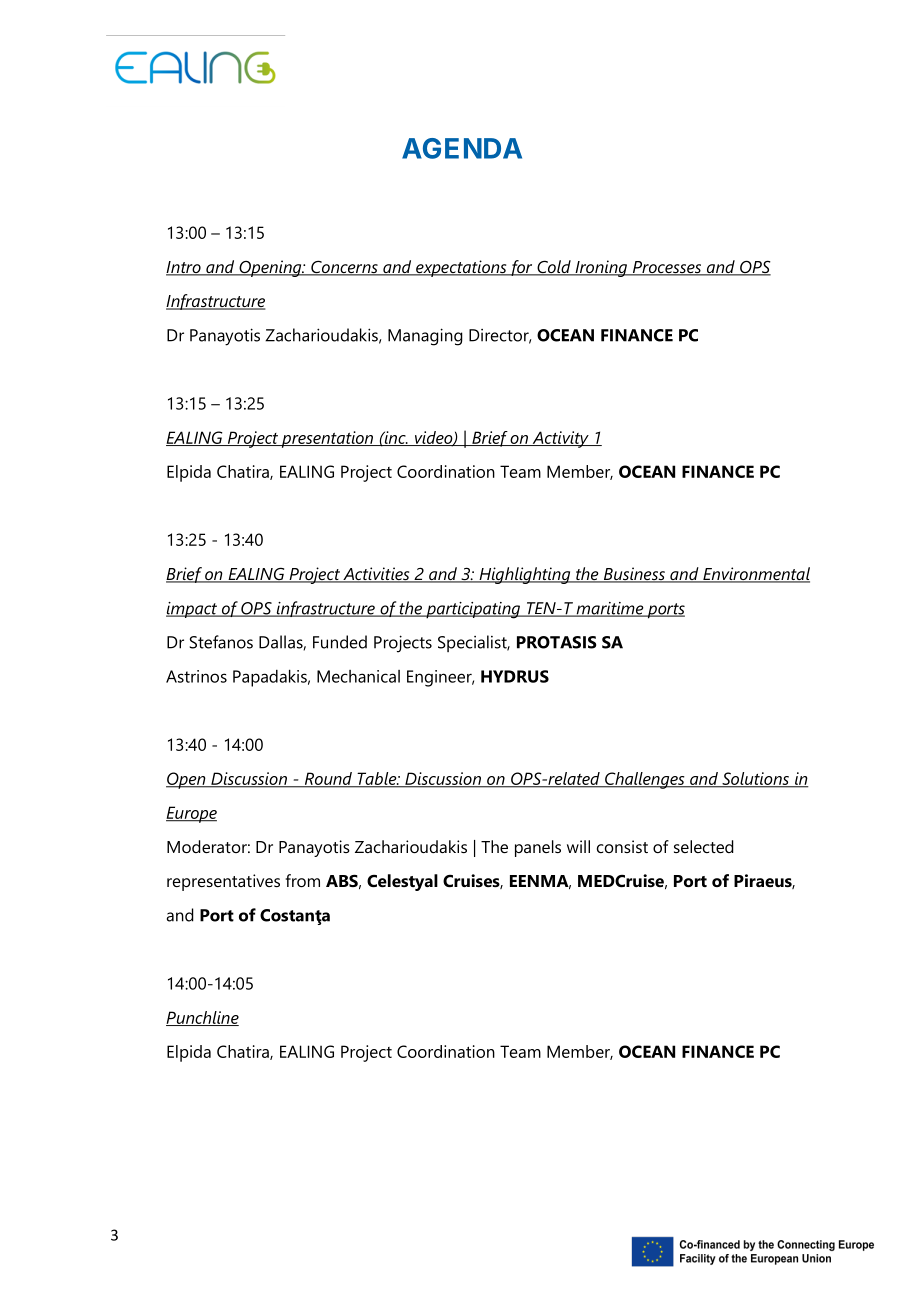 This image has height=1307, width=924. I want to click on Round, so click(328, 779).
